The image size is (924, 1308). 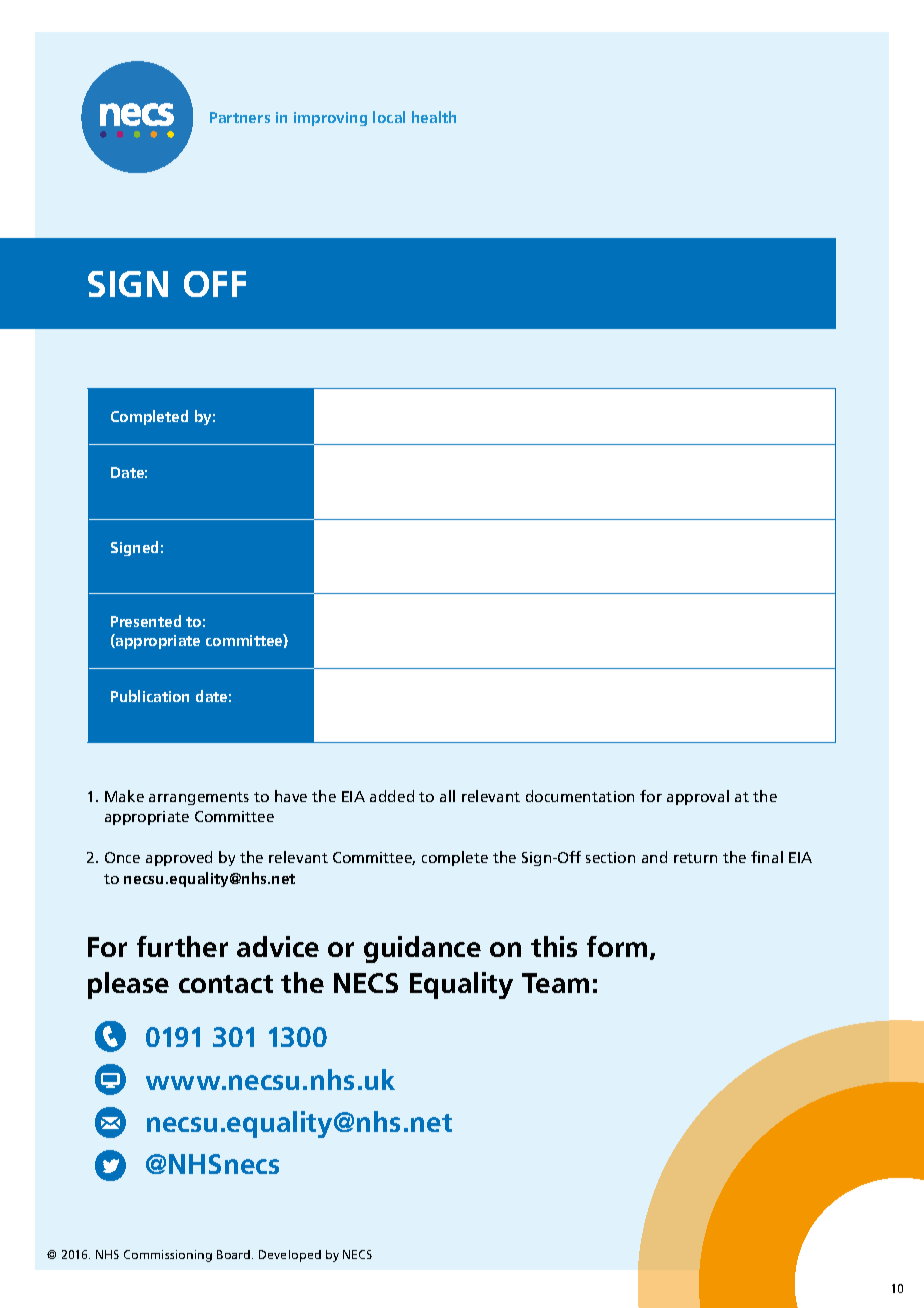 What do you see at coordinates (389, 117) in the screenshot?
I see `local` at bounding box center [389, 117].
